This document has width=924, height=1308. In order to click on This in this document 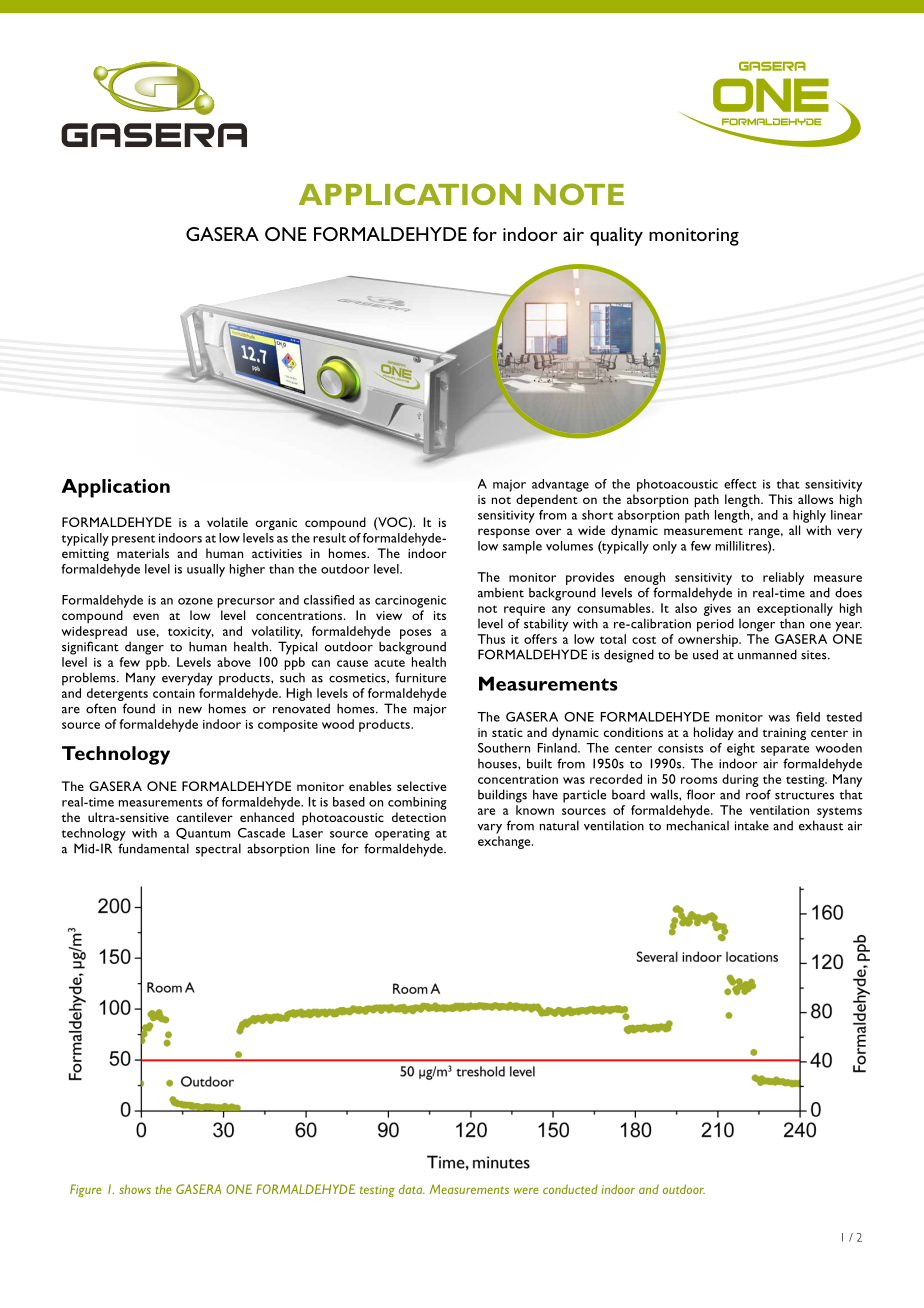, I will do `click(781, 499)`.
